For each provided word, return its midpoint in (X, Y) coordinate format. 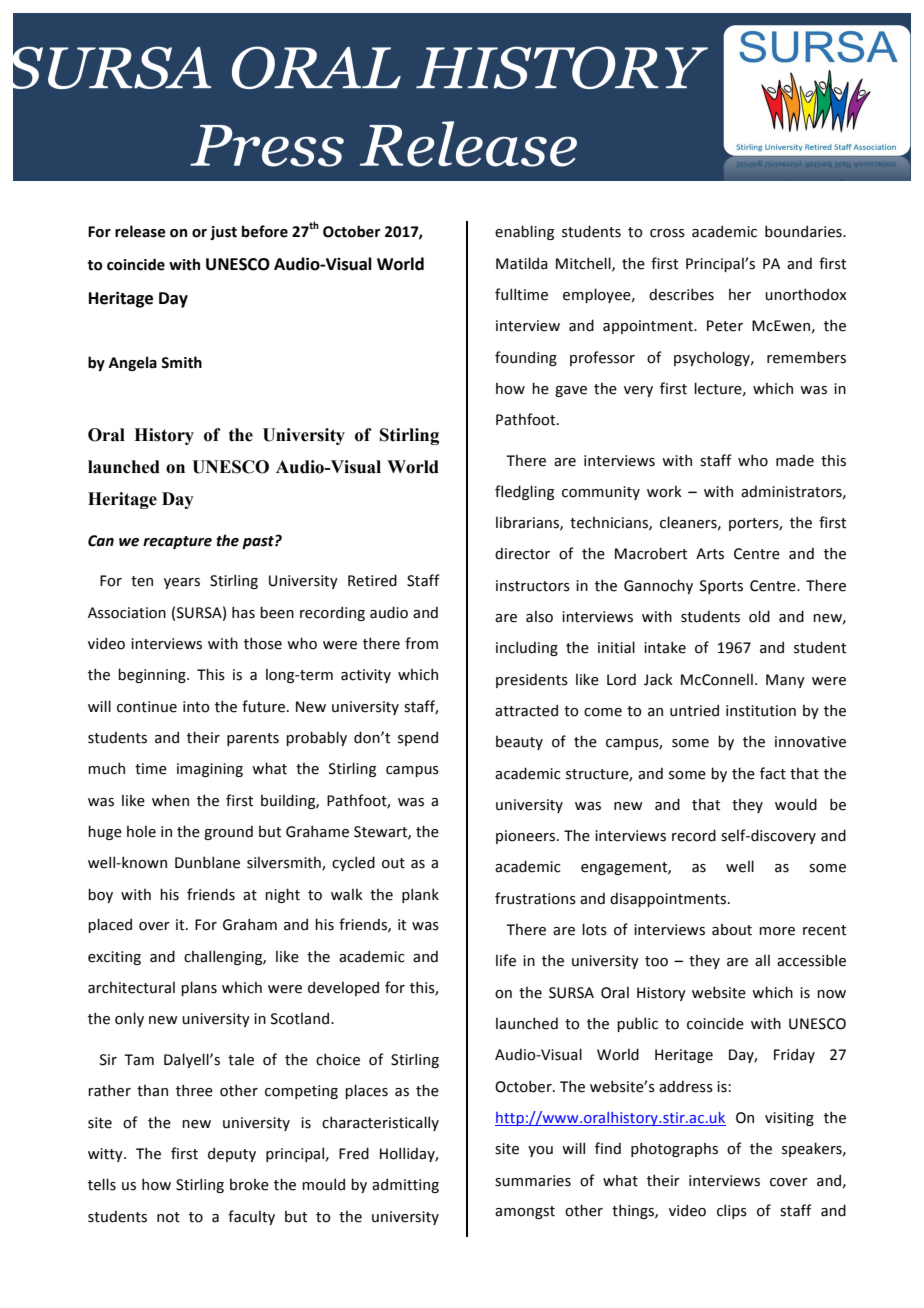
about (732, 929)
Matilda (522, 263)
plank (420, 895)
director (522, 553)
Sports (721, 587)
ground (228, 832)
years (182, 583)
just (223, 233)
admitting (405, 1185)
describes (681, 294)
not (168, 1217)
